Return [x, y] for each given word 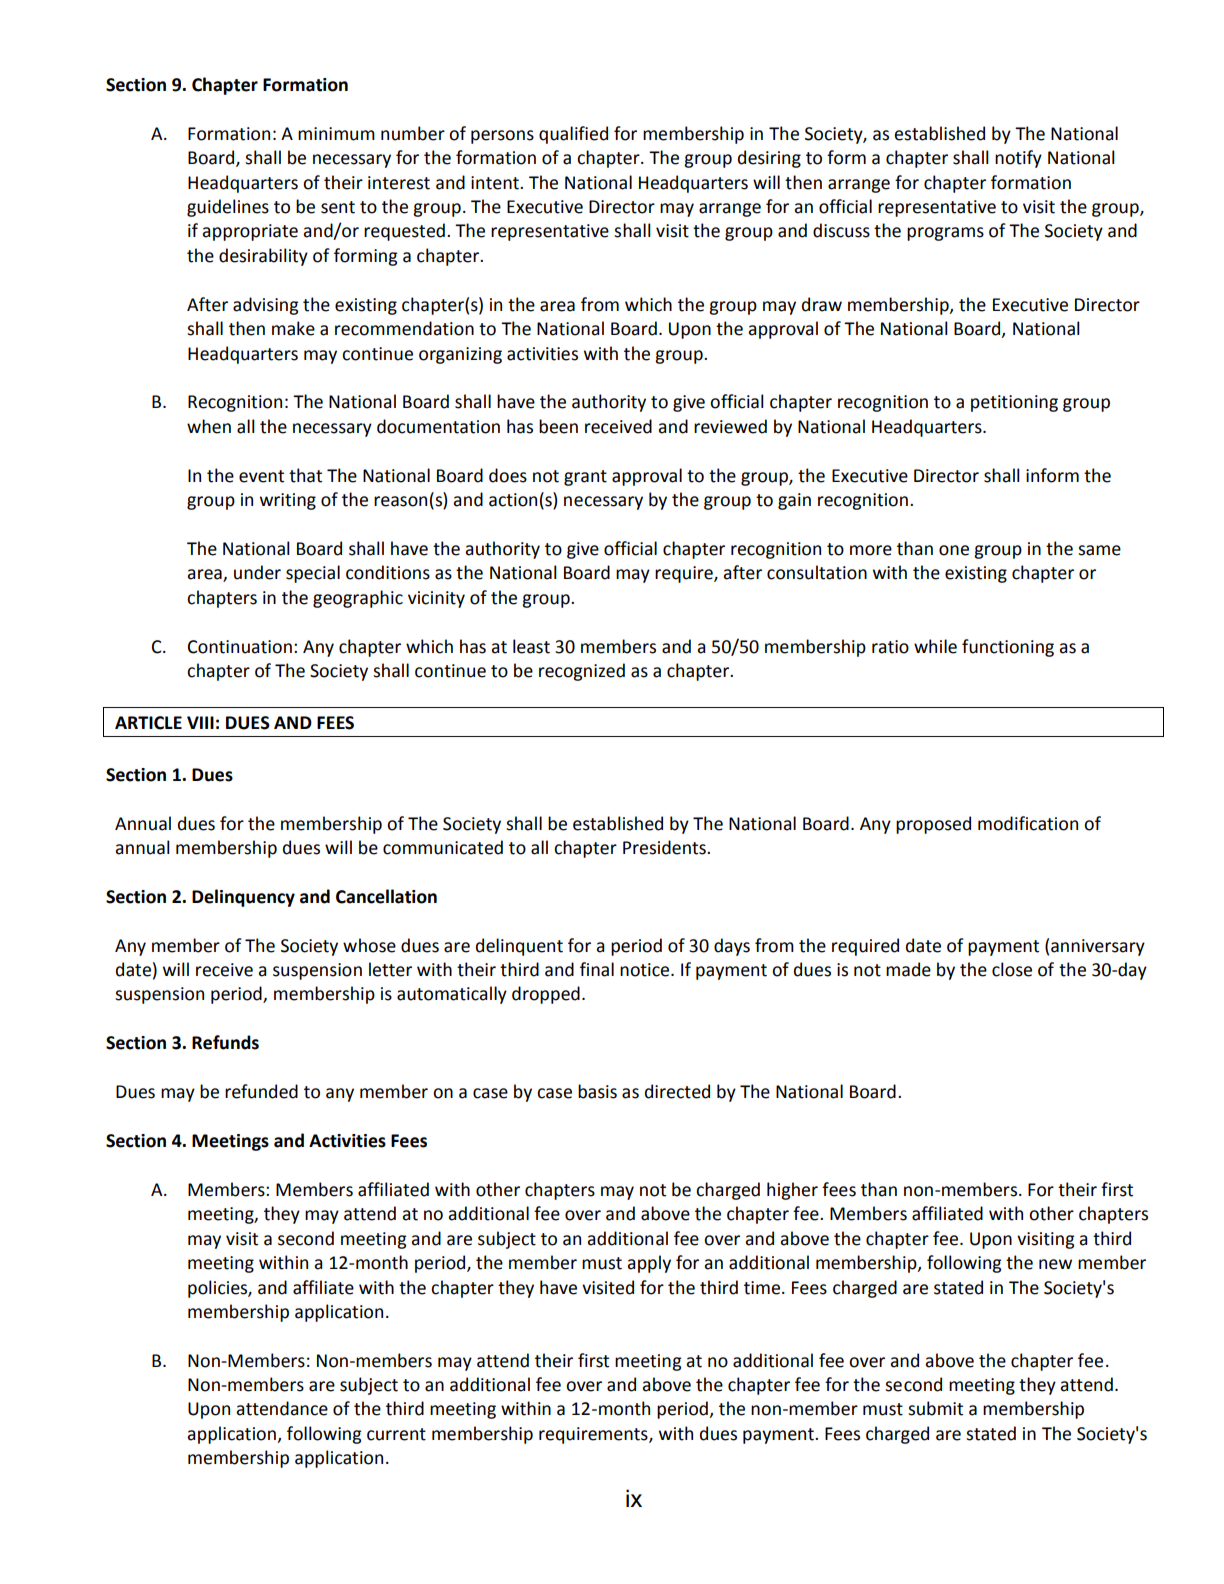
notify [1018, 159]
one [954, 550]
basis [597, 1091]
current [396, 1434]
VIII [200, 722]
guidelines [228, 208]
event [261, 476]
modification [1028, 823]
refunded [261, 1091]
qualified [573, 135]
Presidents [665, 847]
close [1012, 969]
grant [585, 478]
